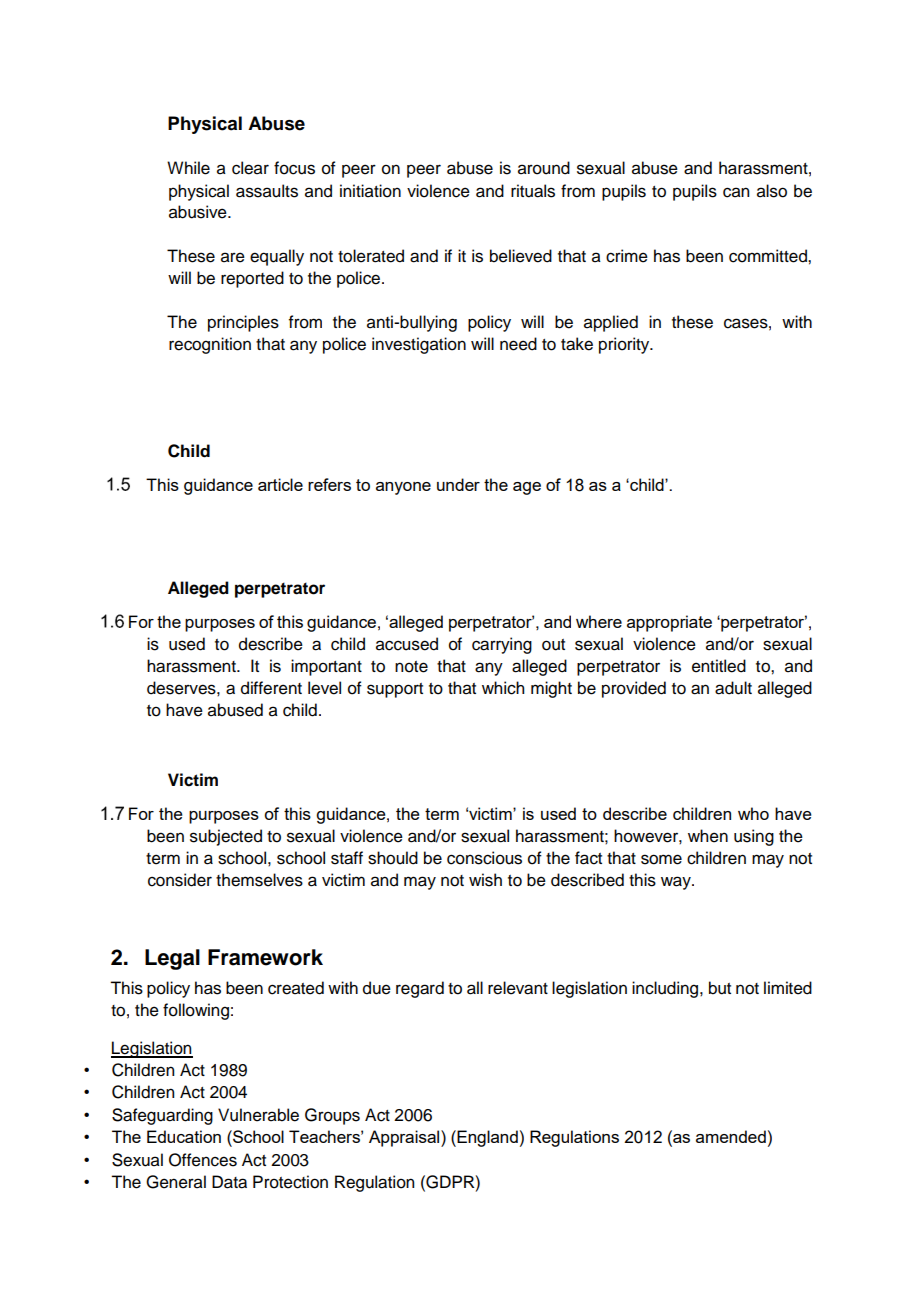 The height and width of the image is (1308, 924). What do you see at coordinates (203, 1160) in the image?
I see `Offences` at bounding box center [203, 1160].
